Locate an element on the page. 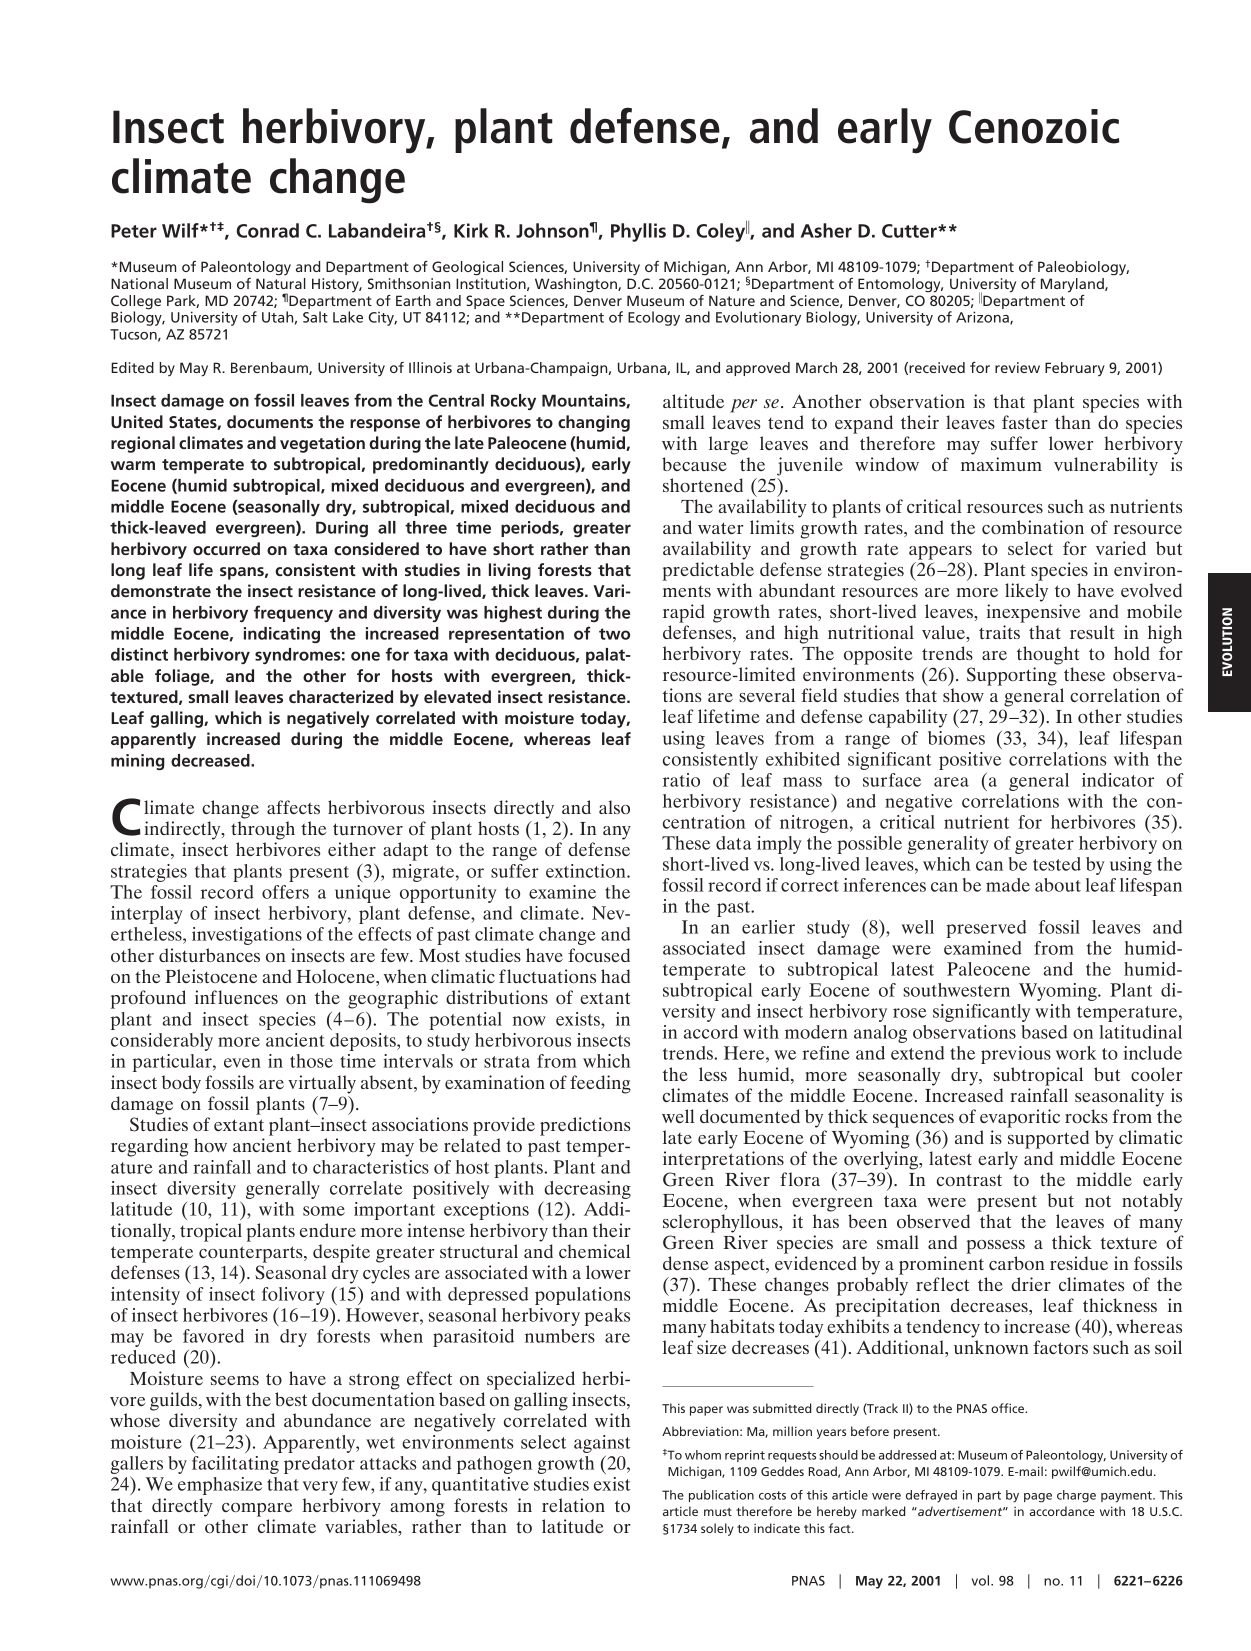  compare is located at coordinates (257, 1510).
